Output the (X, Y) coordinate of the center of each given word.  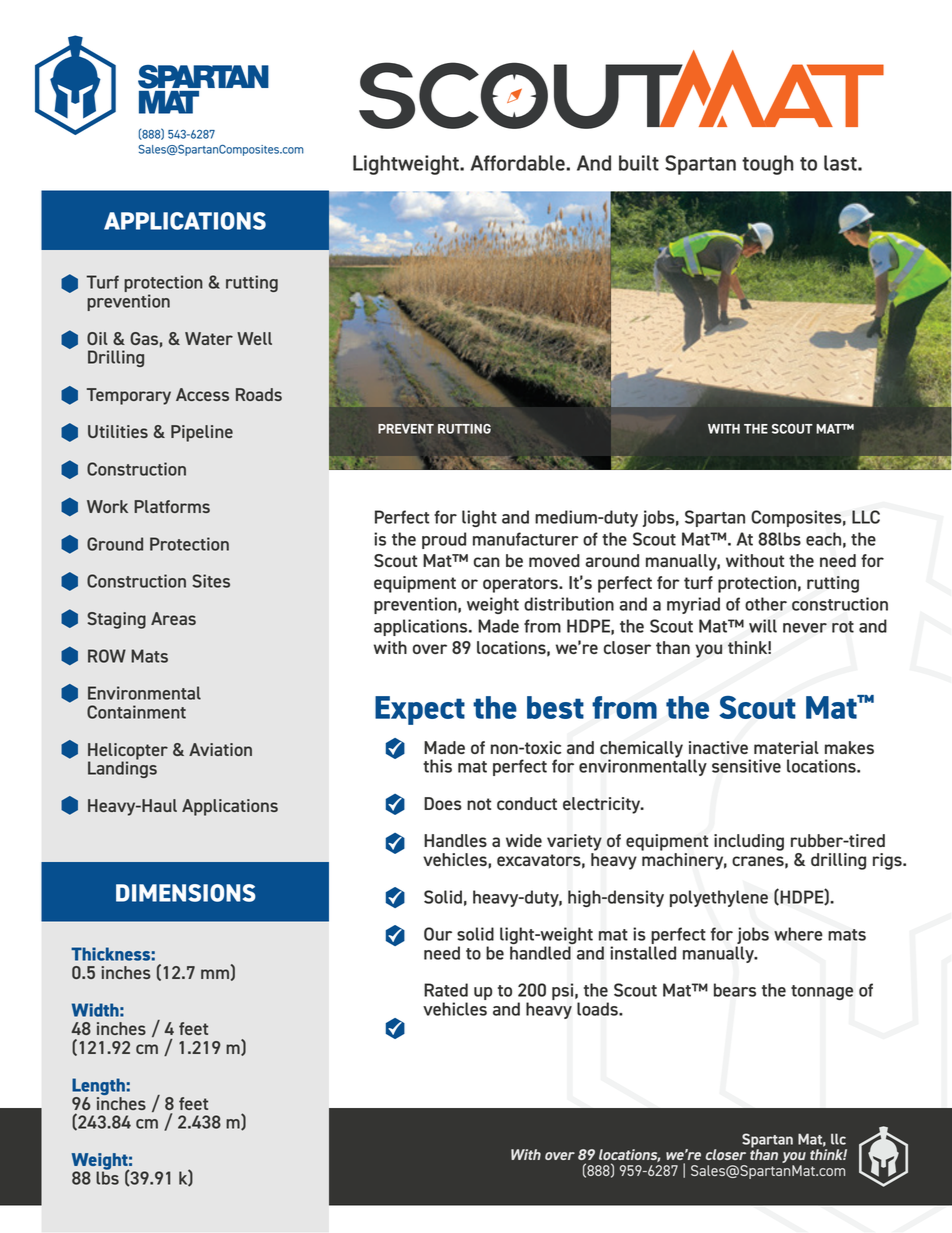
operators (521, 585)
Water (209, 338)
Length (98, 1086)
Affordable (519, 163)
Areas (173, 618)
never (805, 628)
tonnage (822, 992)
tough (768, 165)
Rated (446, 990)
